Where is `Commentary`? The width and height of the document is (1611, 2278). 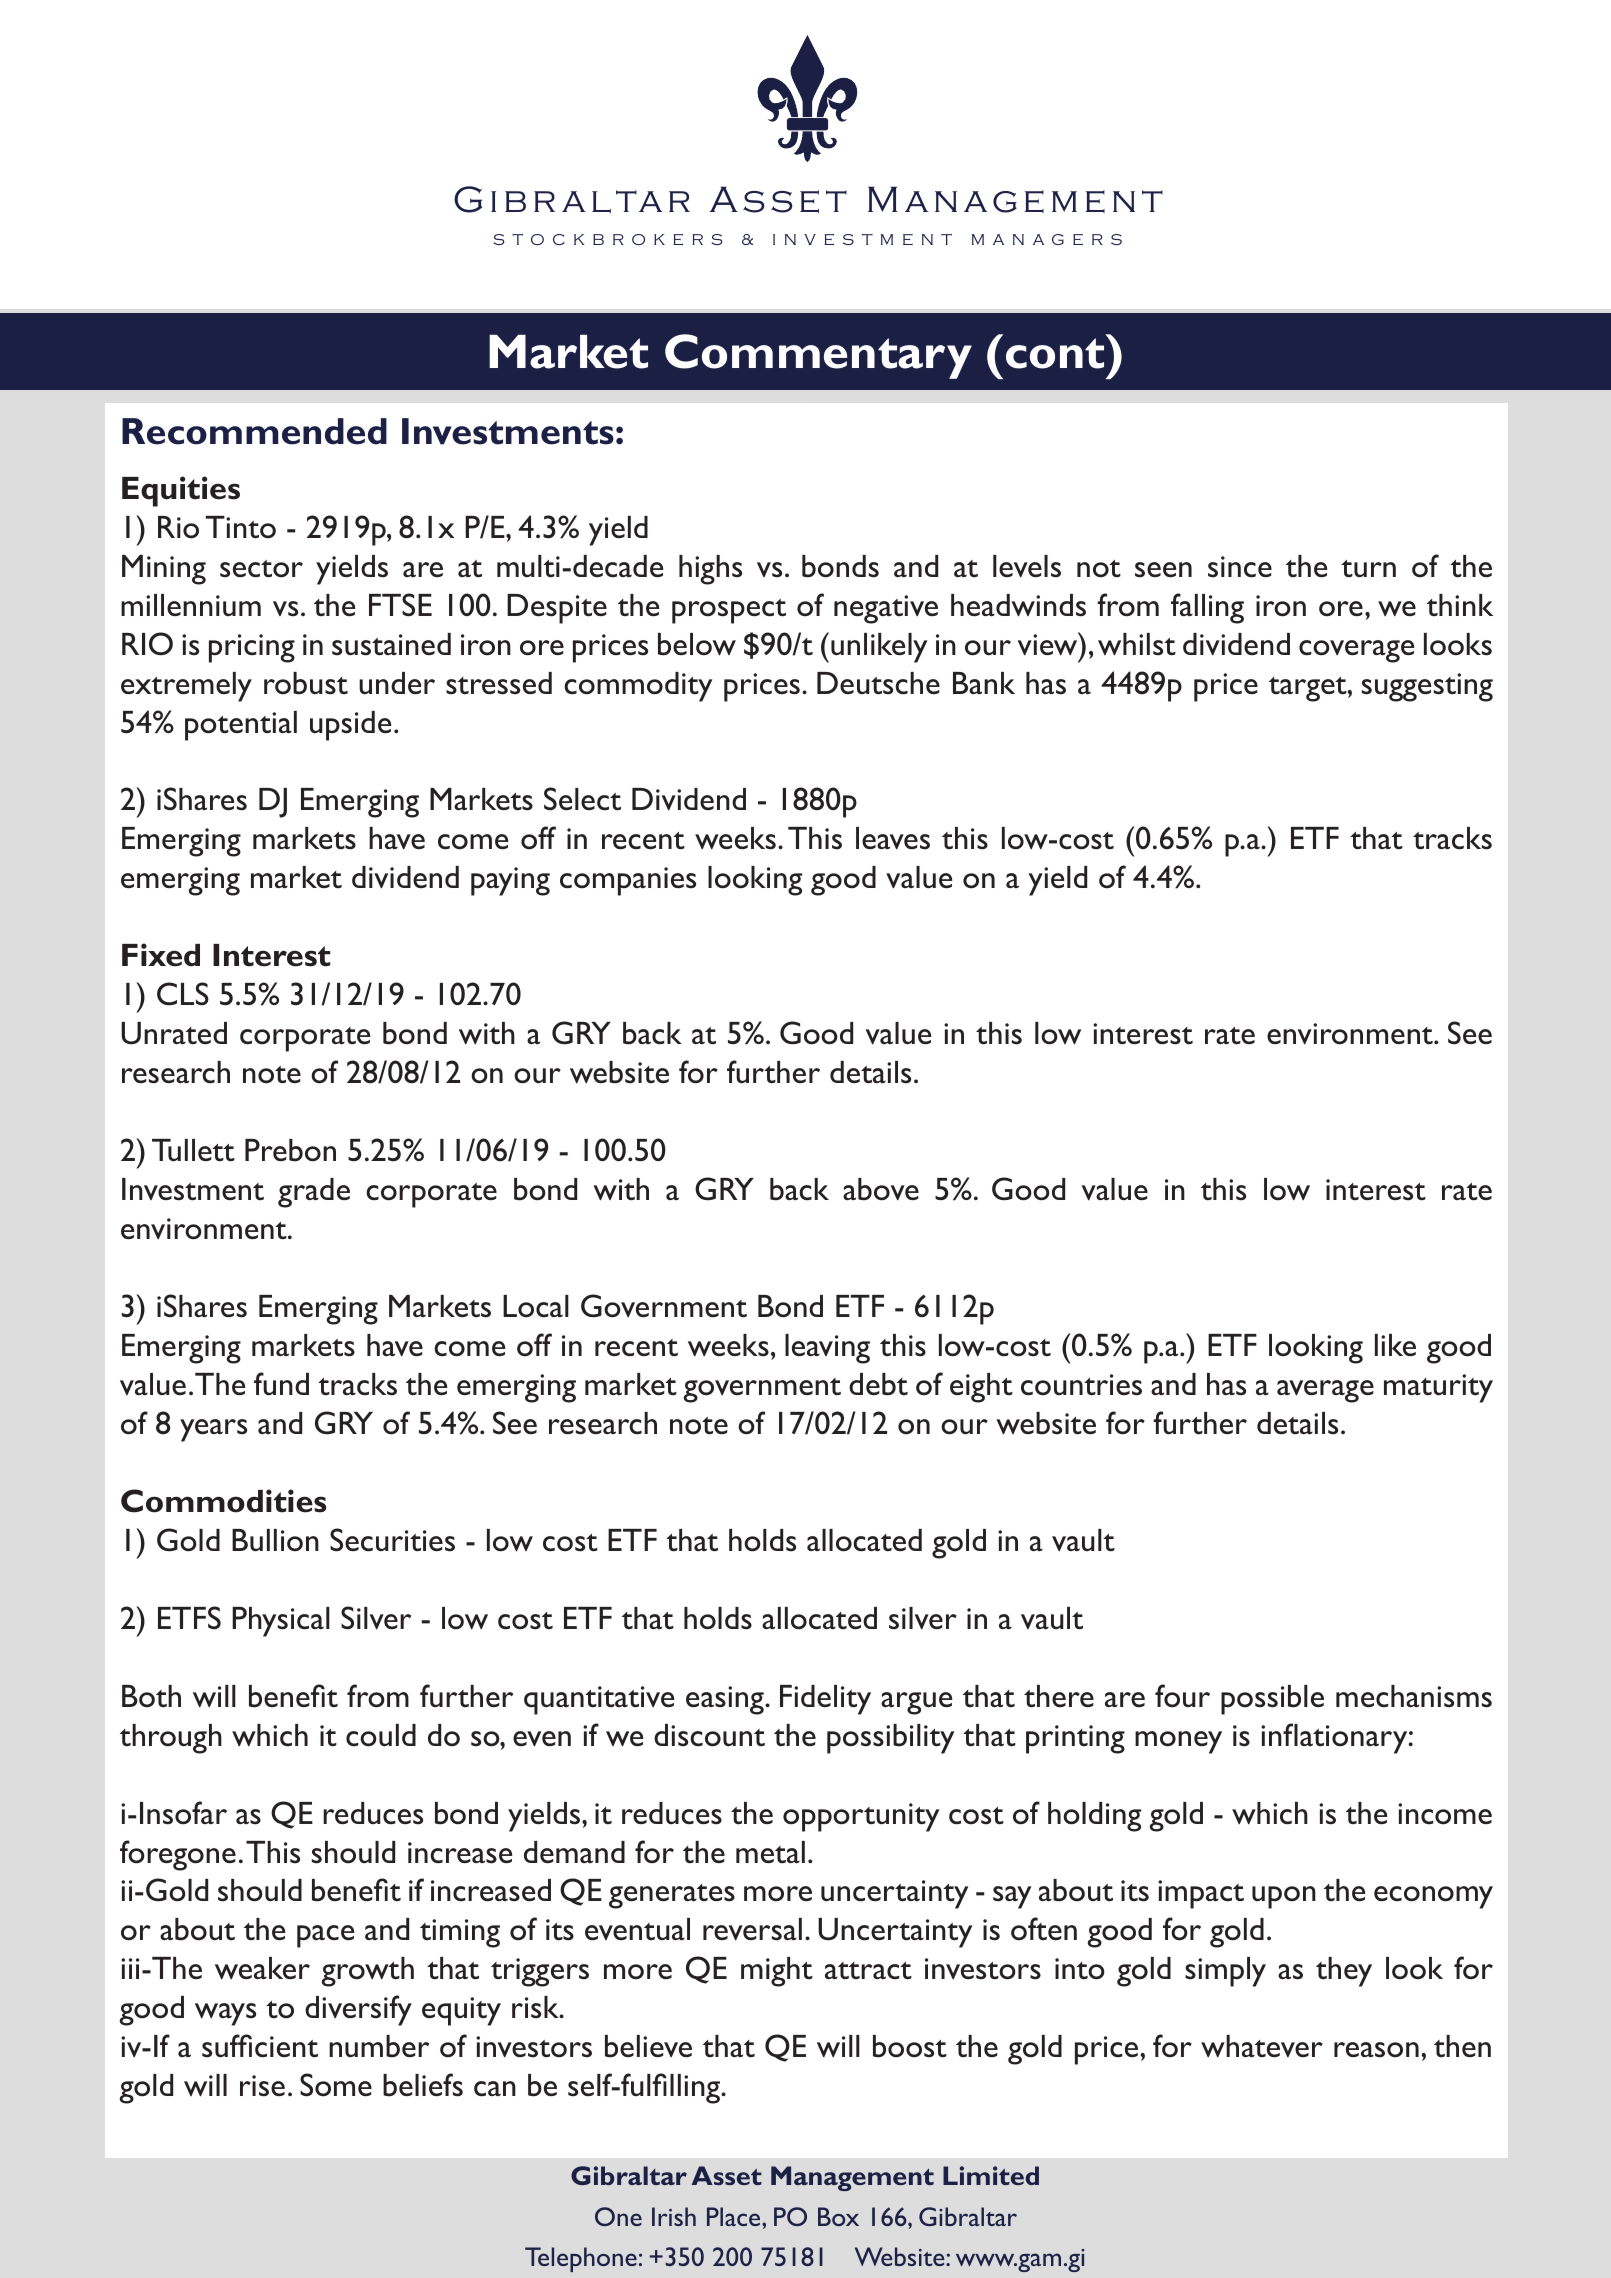
Commentary is located at coordinates (818, 356).
